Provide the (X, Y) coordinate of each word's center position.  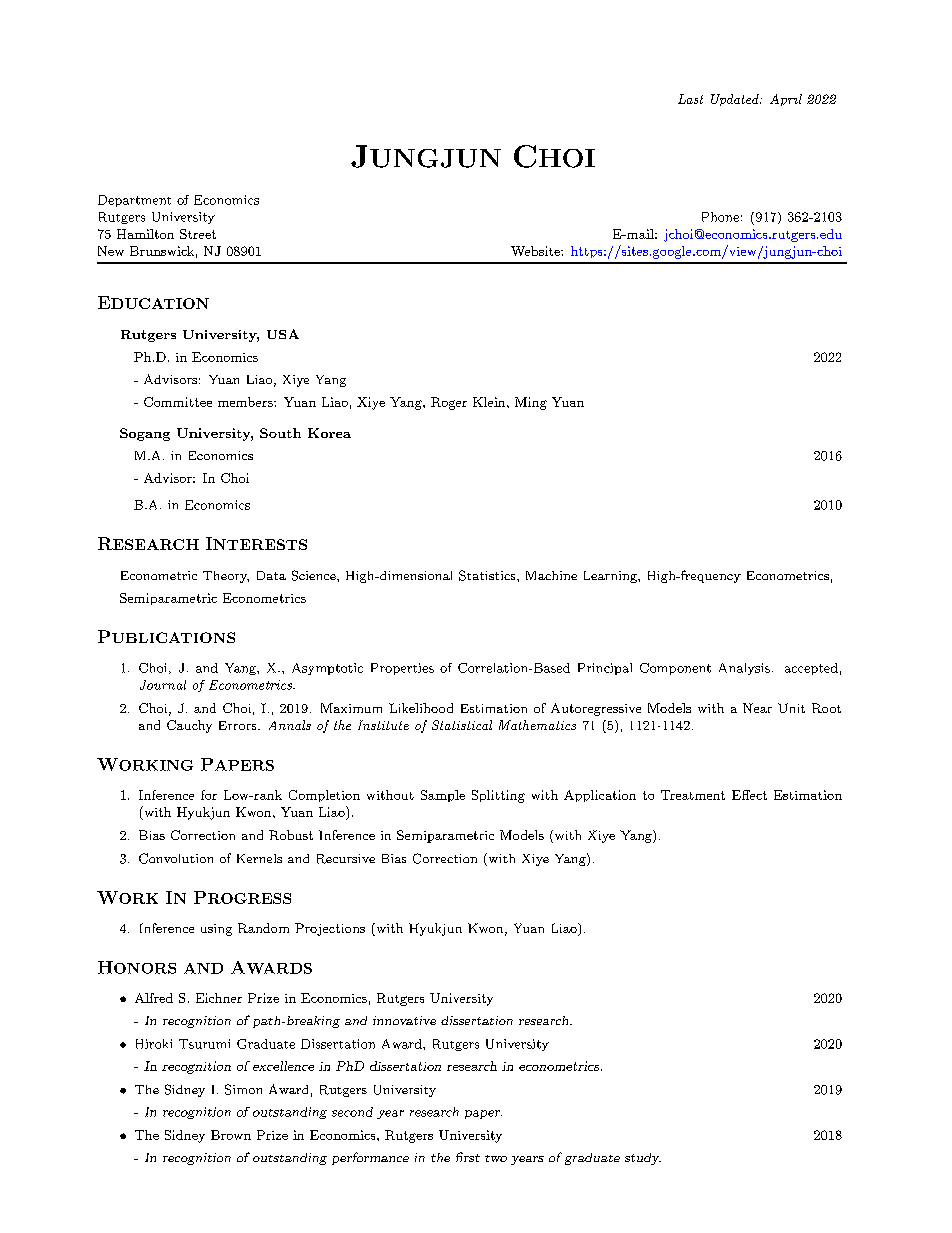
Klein (490, 402)
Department (134, 201)
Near (757, 708)
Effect (749, 795)
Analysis (744, 669)
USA (283, 334)
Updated (736, 100)
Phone (720, 217)
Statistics (488, 575)
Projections (330, 929)
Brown (231, 1135)
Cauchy (189, 726)
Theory (226, 577)
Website (536, 251)
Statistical (462, 725)
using (216, 930)
